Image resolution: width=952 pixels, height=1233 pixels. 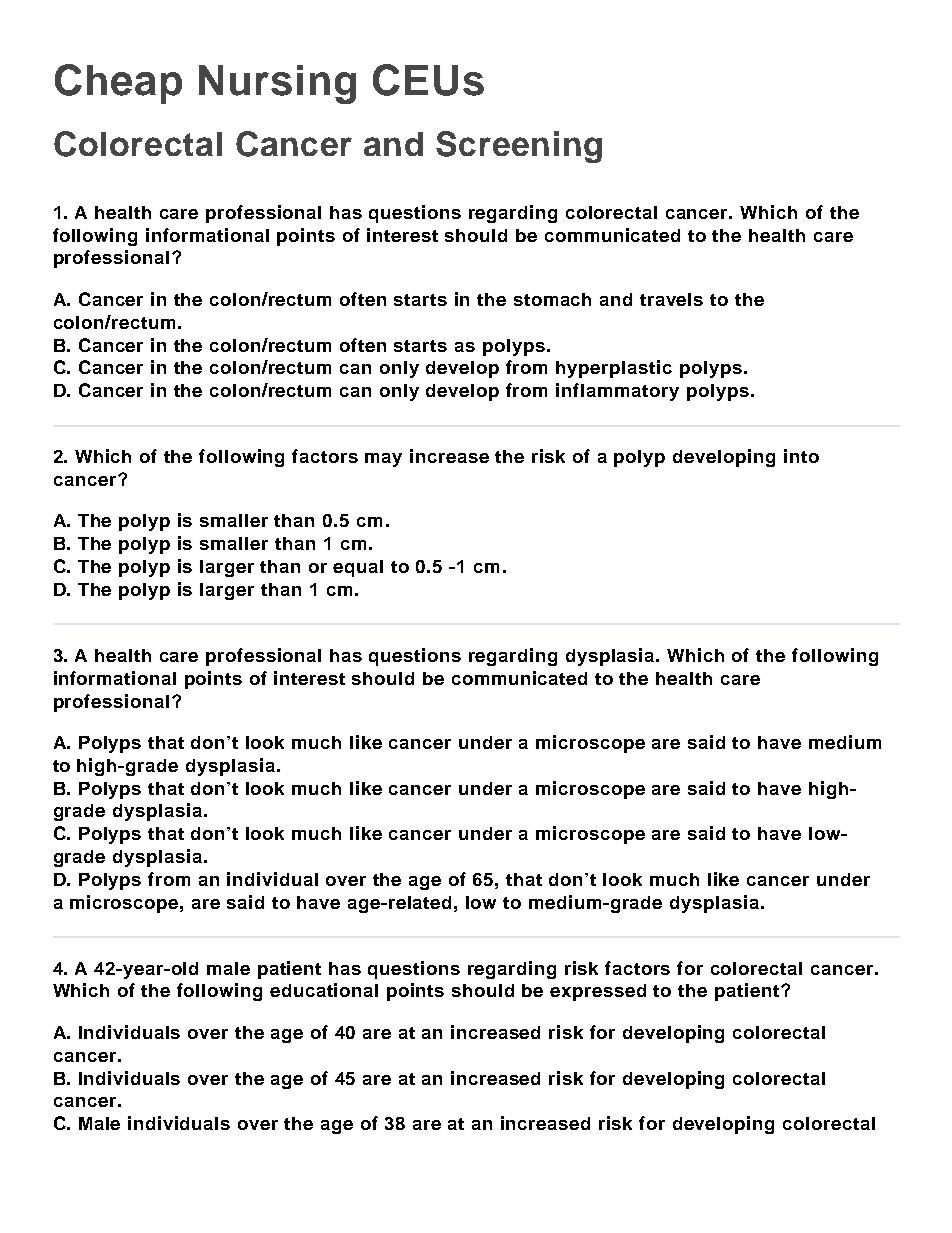 What do you see at coordinates (358, 568) in the screenshot?
I see `equal` at bounding box center [358, 568].
